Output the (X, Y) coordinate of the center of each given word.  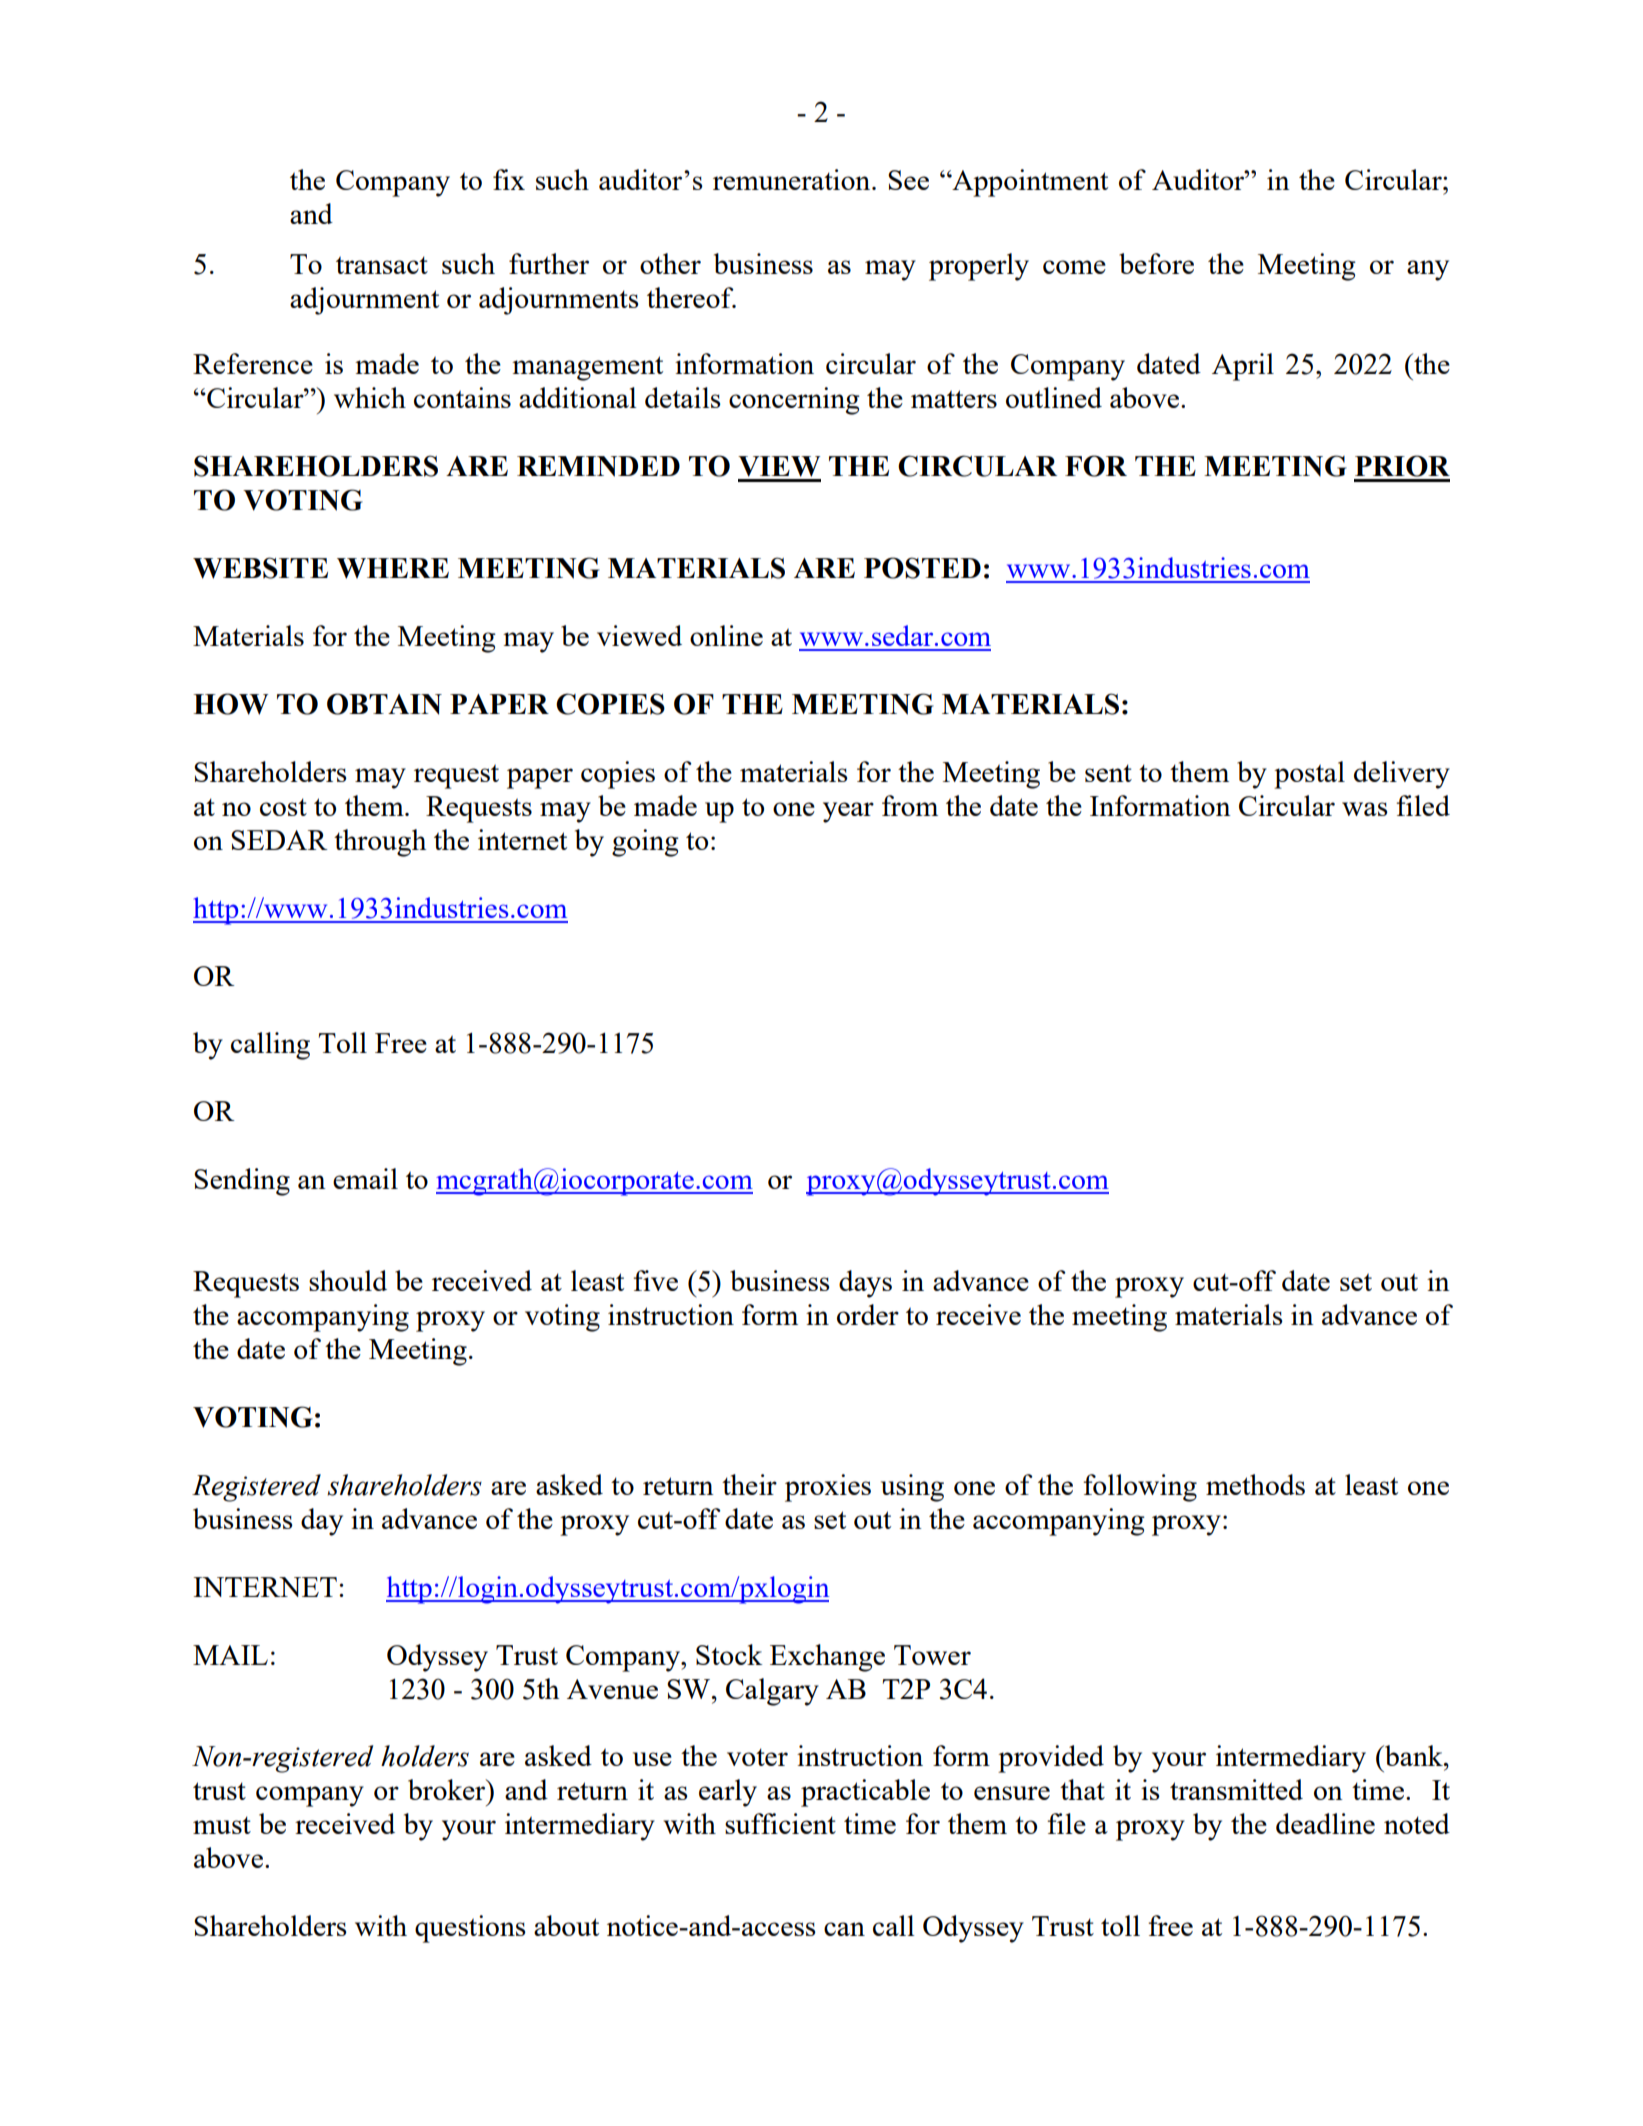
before (1156, 263)
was (1365, 809)
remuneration (793, 179)
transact (382, 265)
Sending (242, 1182)
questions (470, 1929)
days (865, 1284)
